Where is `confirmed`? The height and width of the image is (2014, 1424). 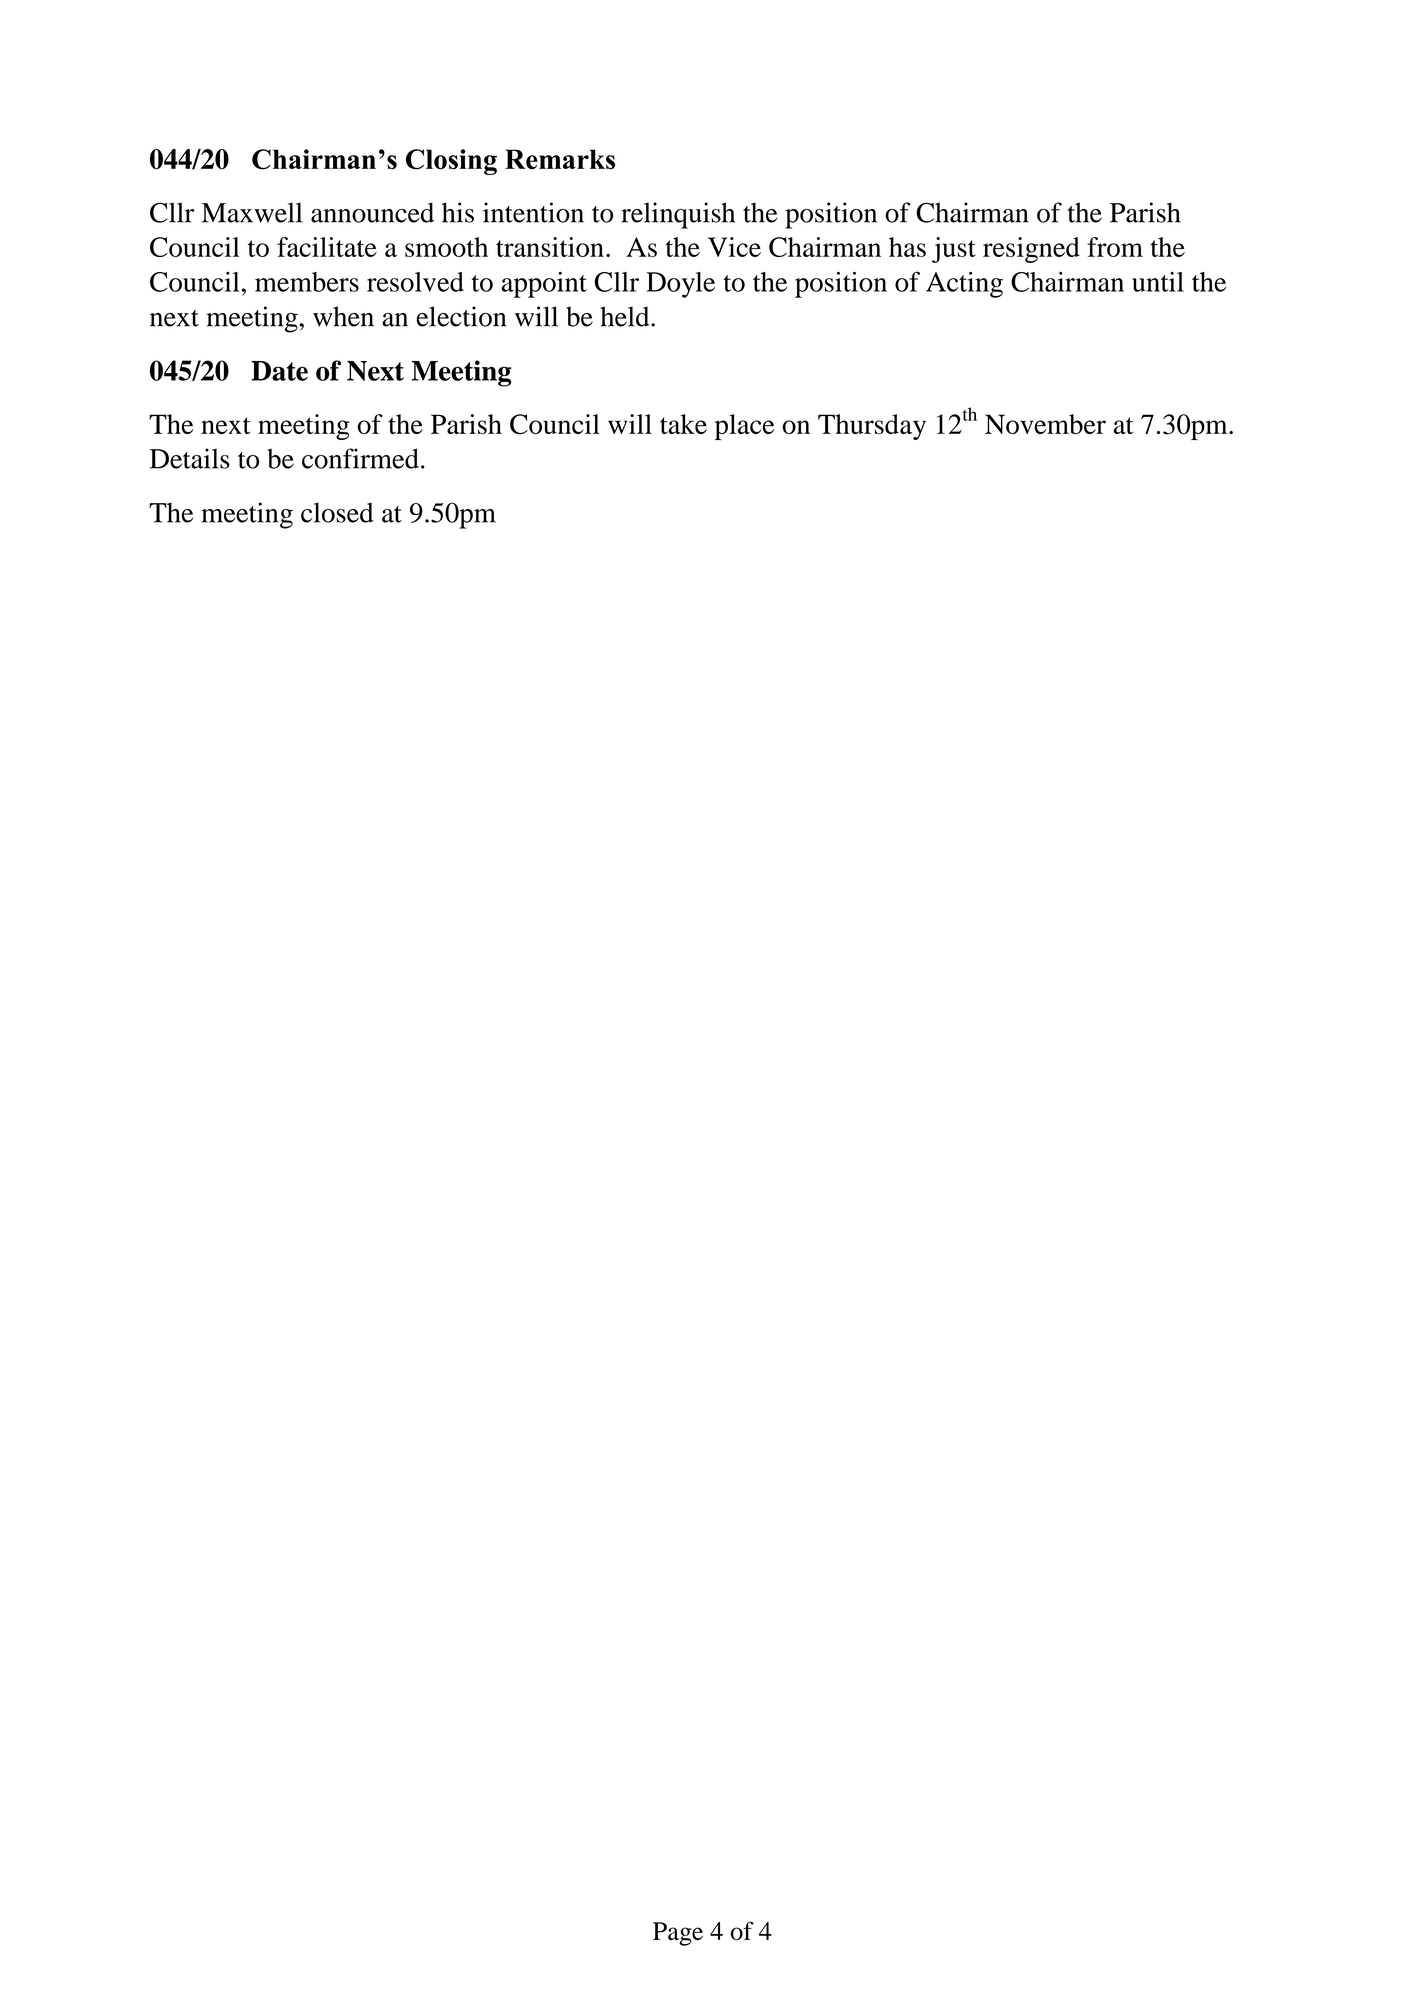
confirmed is located at coordinates (360, 458).
